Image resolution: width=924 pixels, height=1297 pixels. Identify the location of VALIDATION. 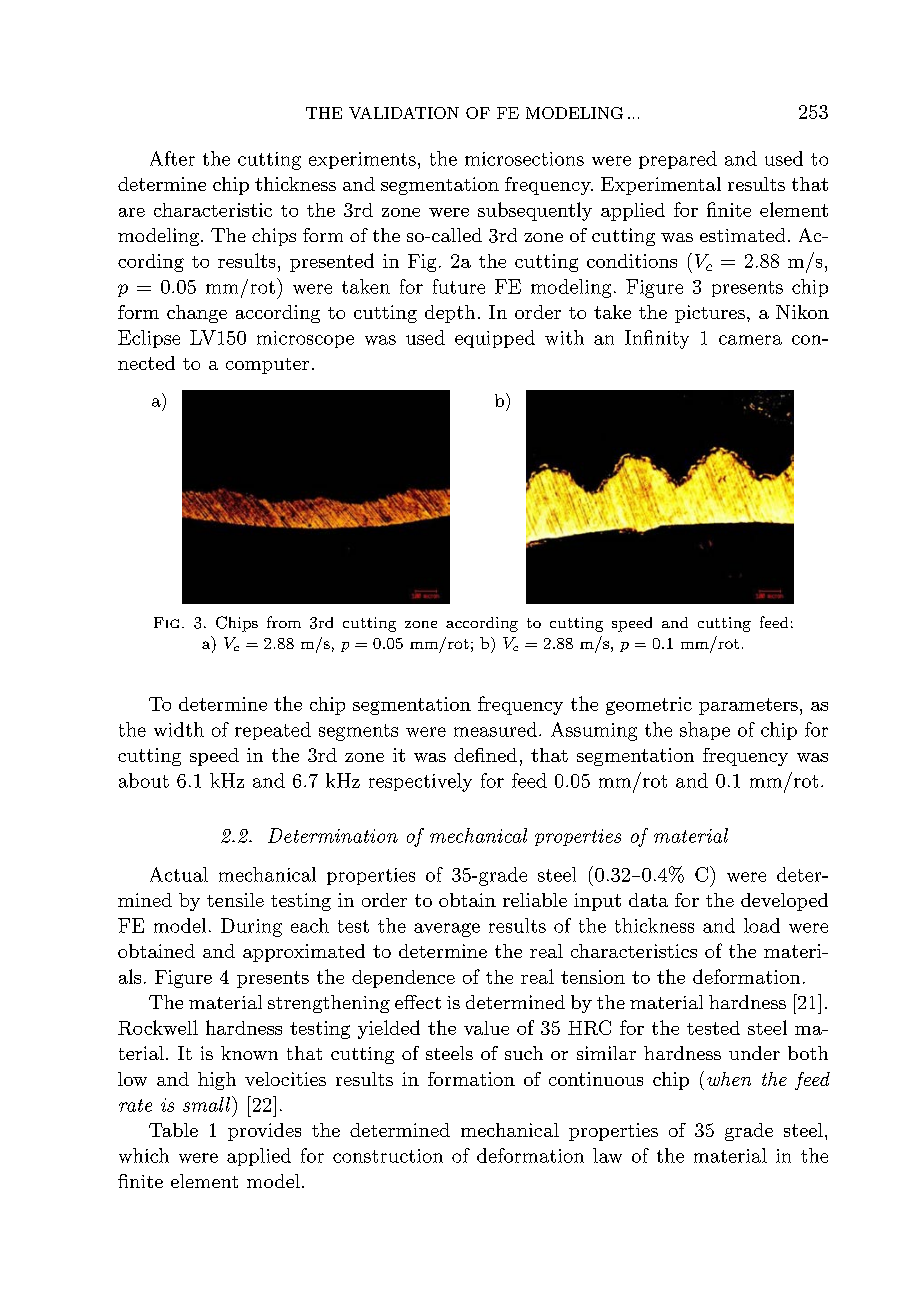
(404, 113).
